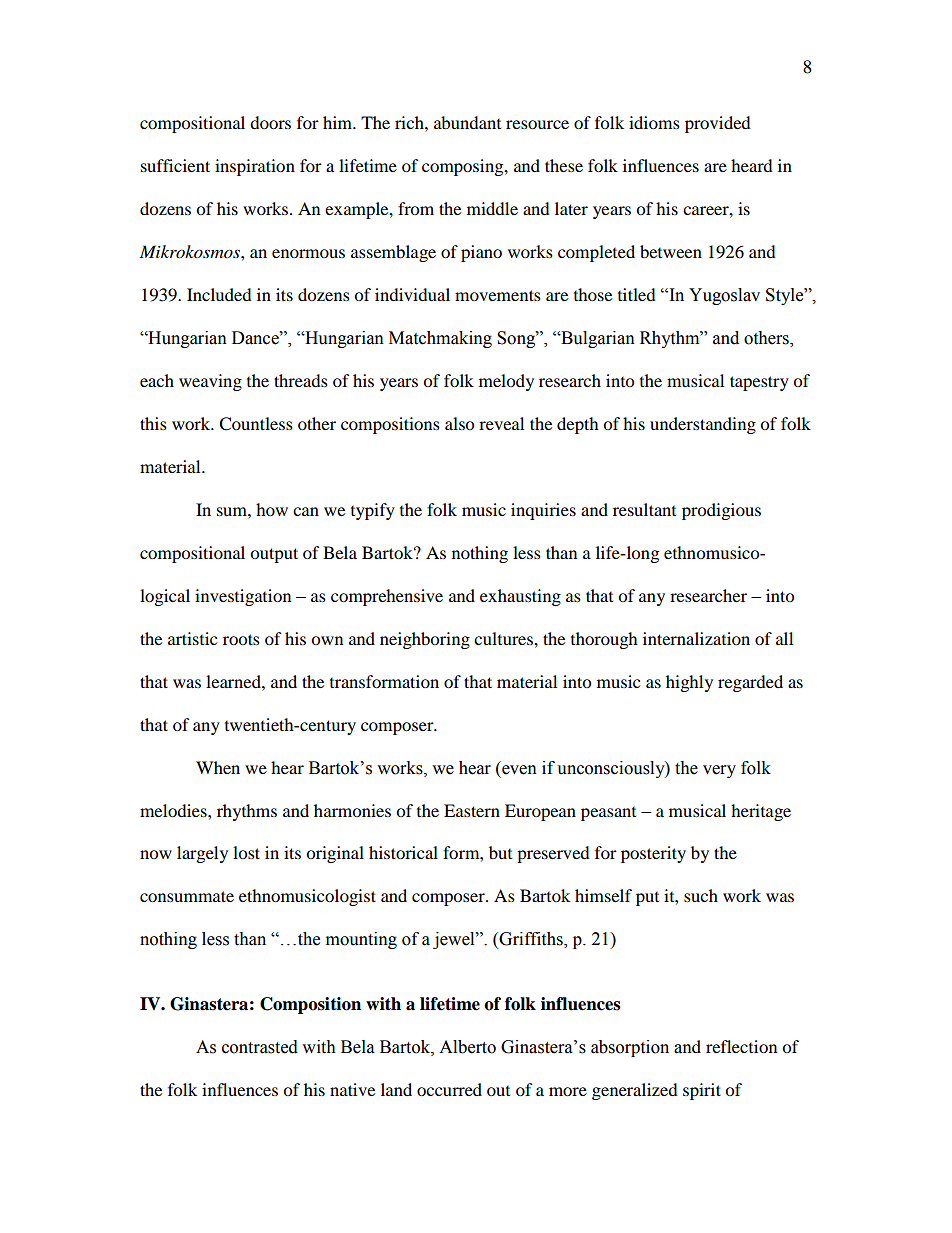 This image has height=1233, width=952. Describe the element at coordinates (718, 124) in the image. I see `provided` at that location.
